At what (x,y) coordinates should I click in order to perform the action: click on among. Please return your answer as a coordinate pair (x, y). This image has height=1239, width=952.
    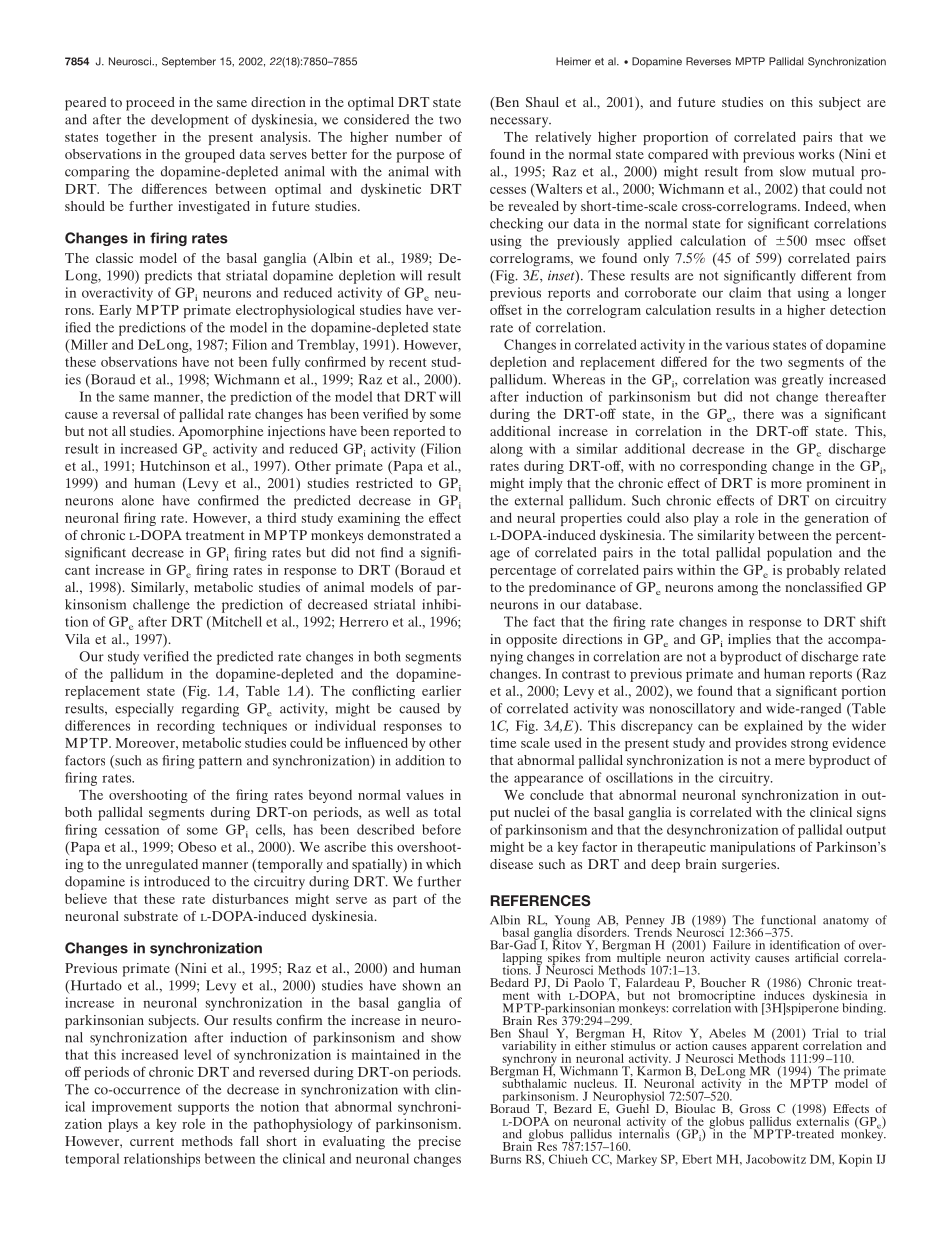
    Looking at the image, I should click on (738, 590).
